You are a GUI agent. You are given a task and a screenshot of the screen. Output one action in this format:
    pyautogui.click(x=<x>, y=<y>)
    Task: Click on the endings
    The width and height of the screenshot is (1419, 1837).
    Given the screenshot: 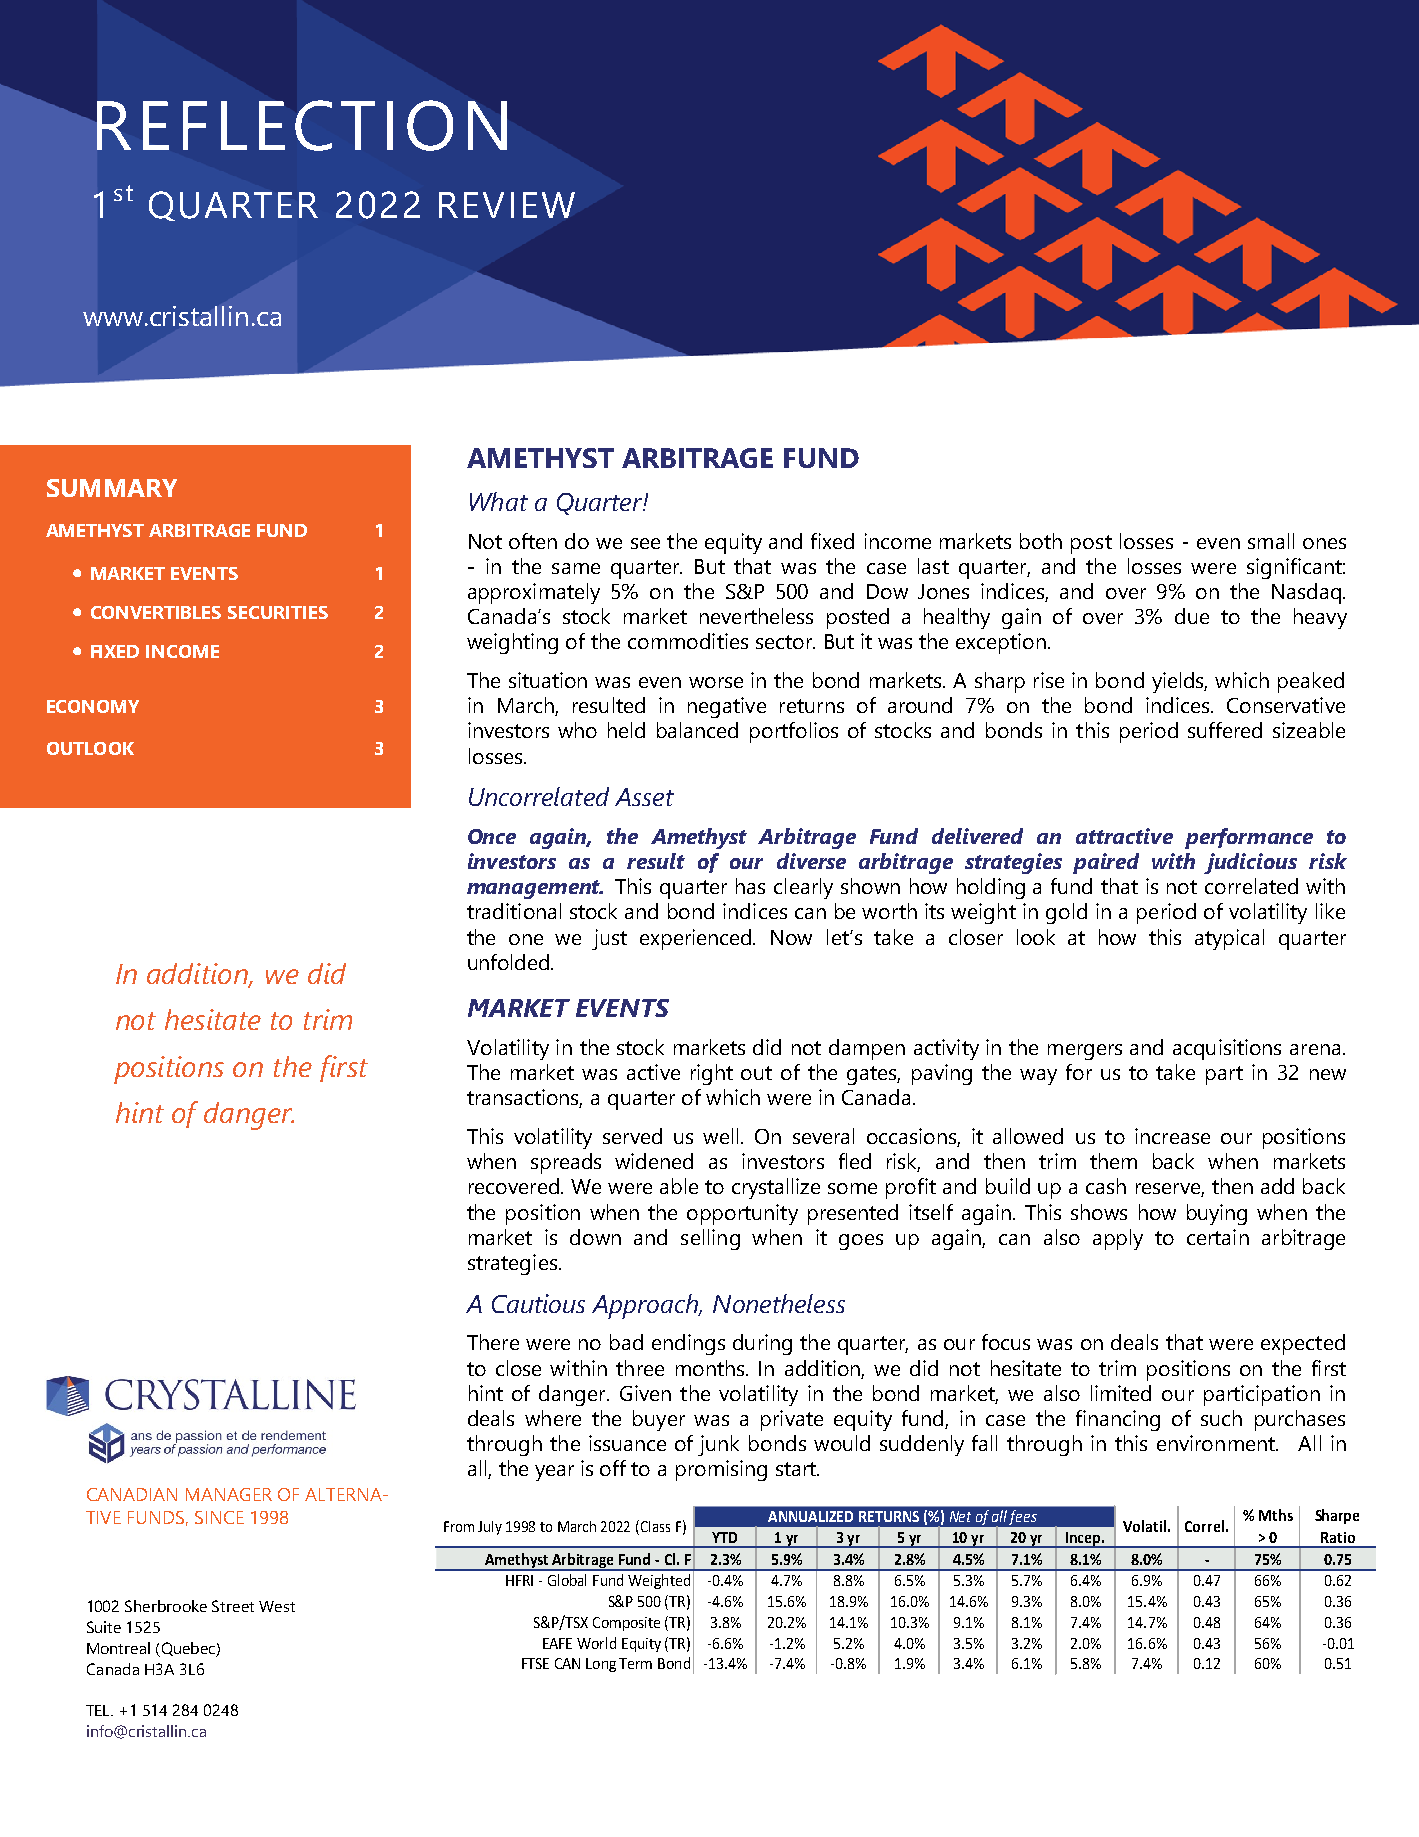 What is the action you would take?
    pyautogui.click(x=688, y=1344)
